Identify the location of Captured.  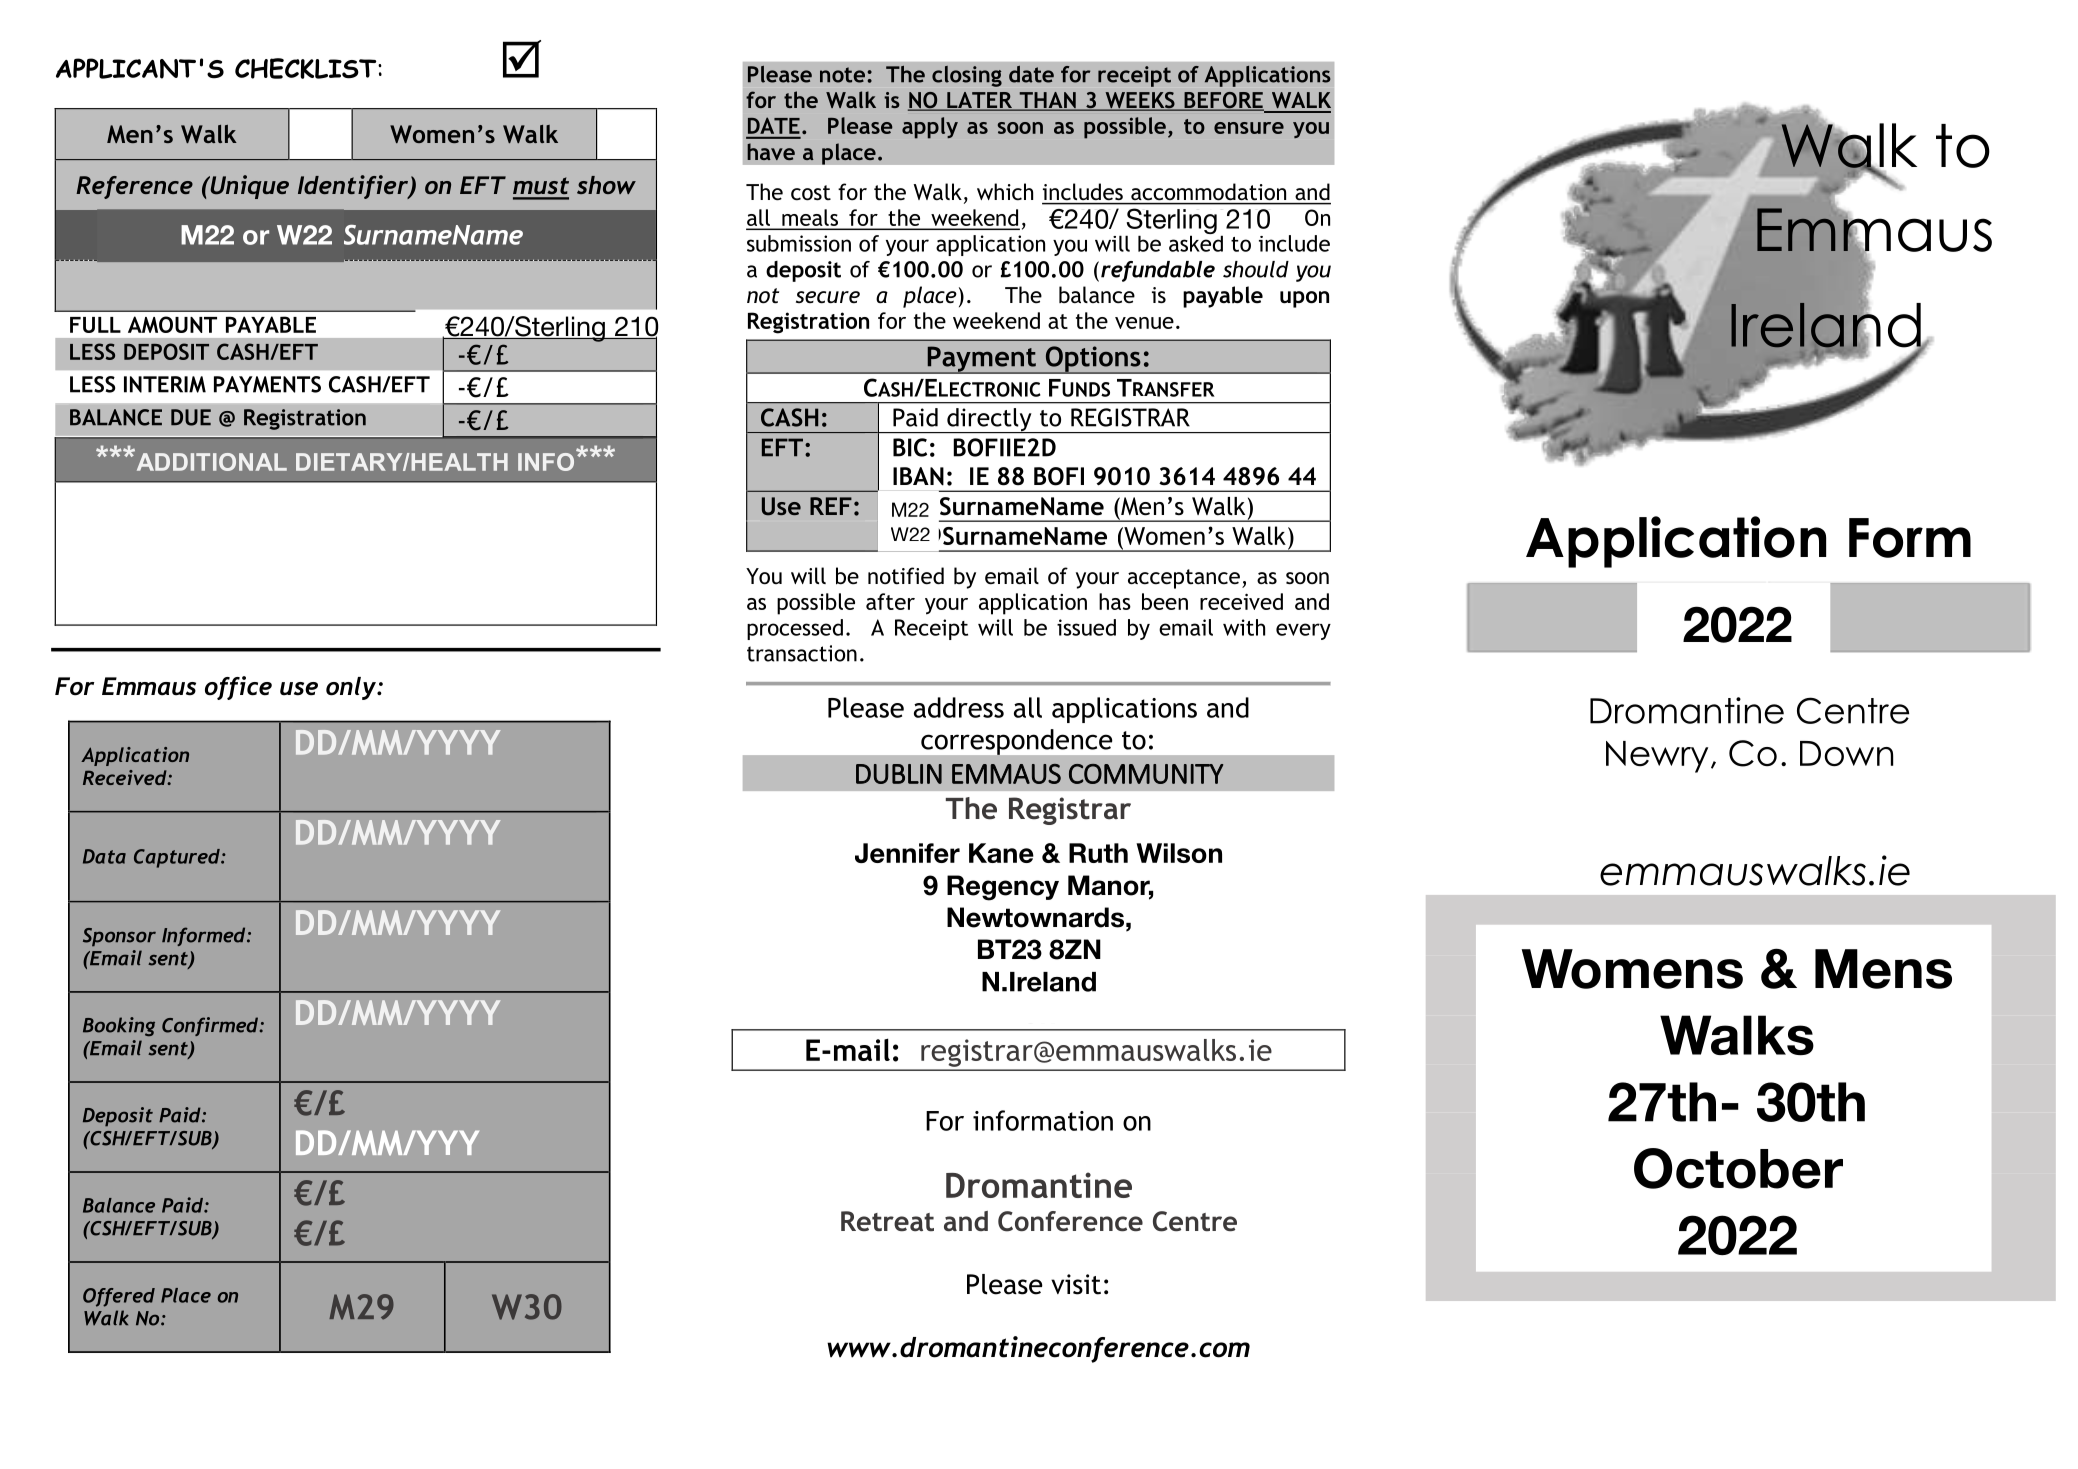
(178, 858).
